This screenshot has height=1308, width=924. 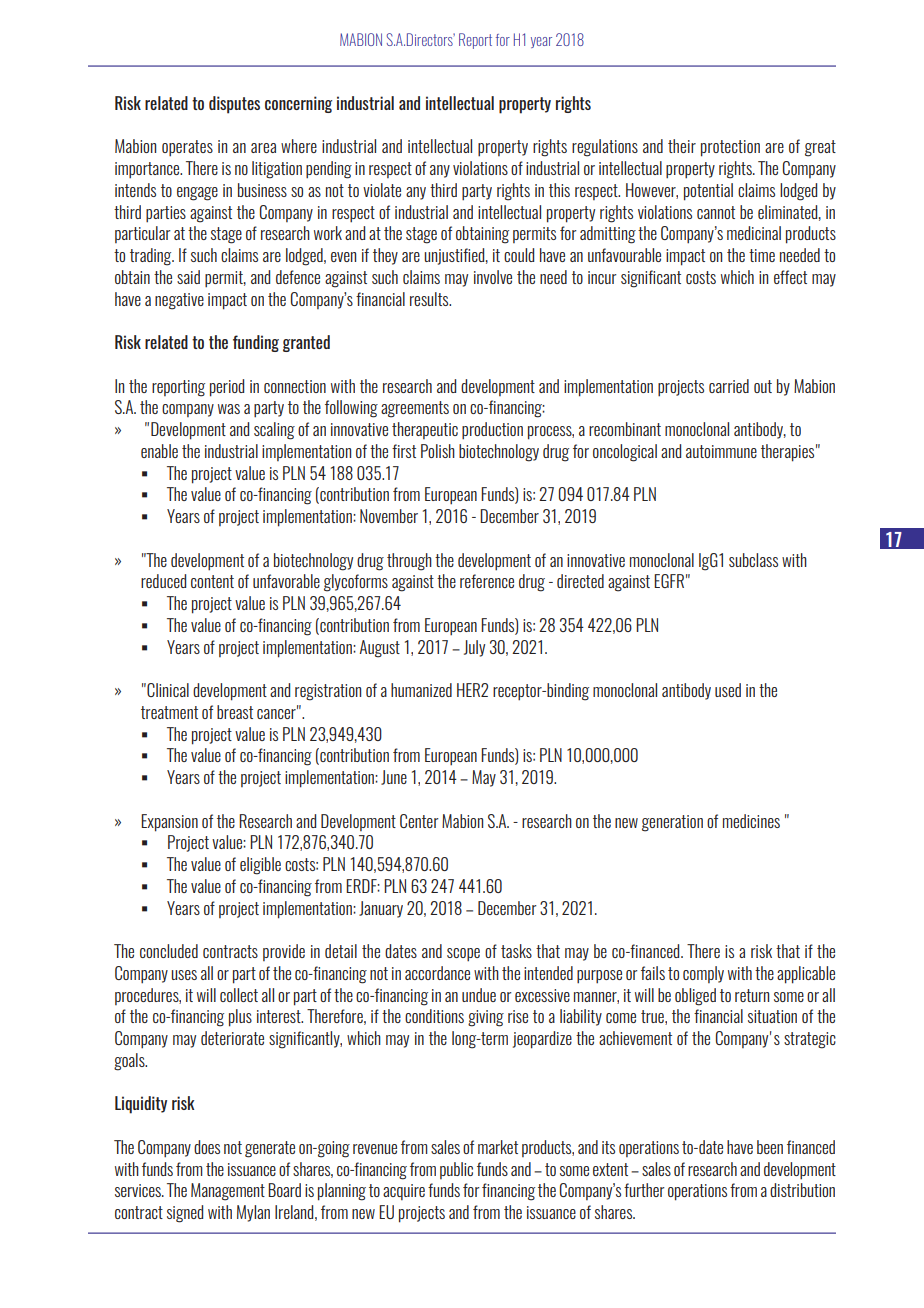 I want to click on operates, so click(x=187, y=148).
